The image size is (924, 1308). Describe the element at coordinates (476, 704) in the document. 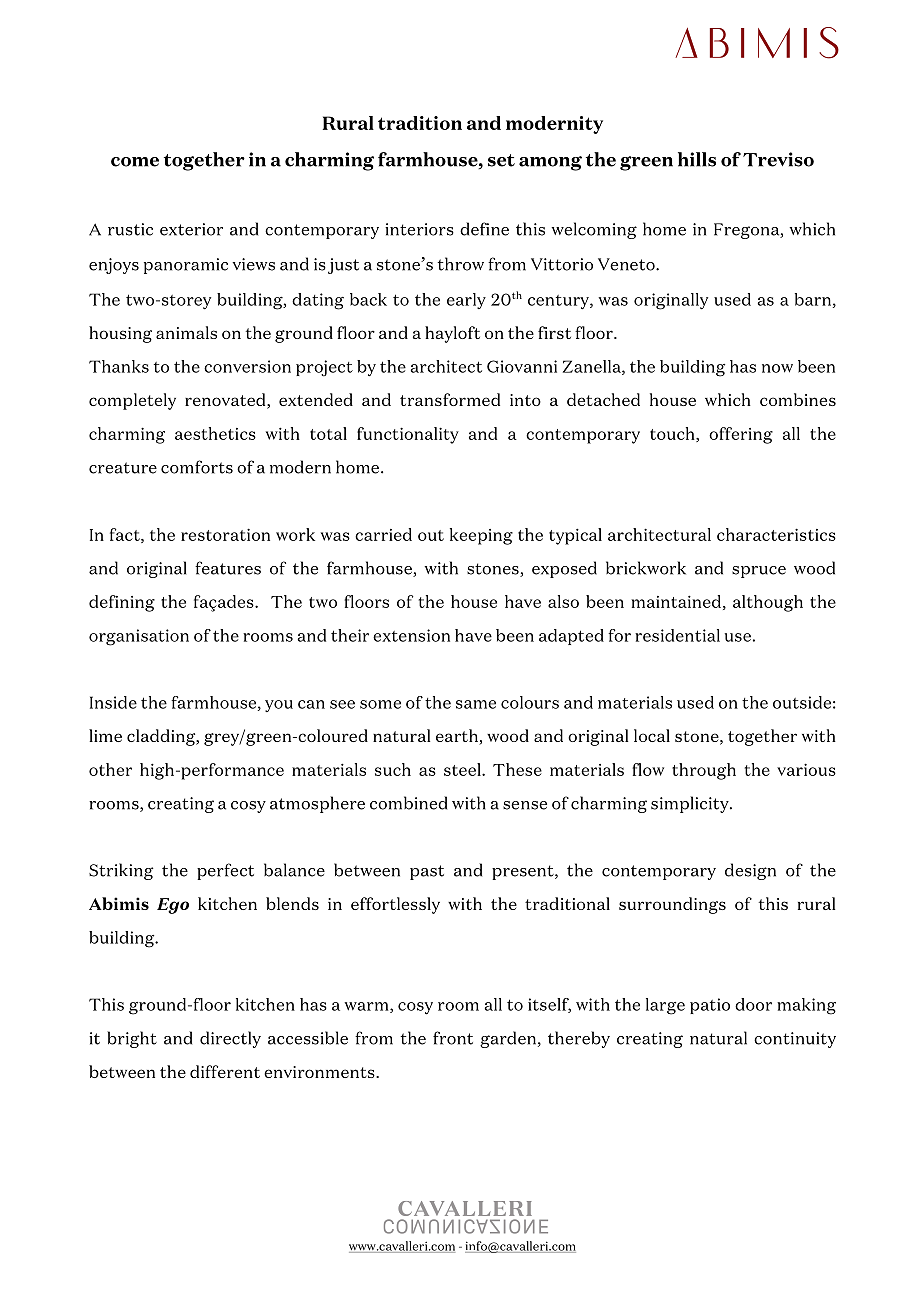

I see `same` at that location.
